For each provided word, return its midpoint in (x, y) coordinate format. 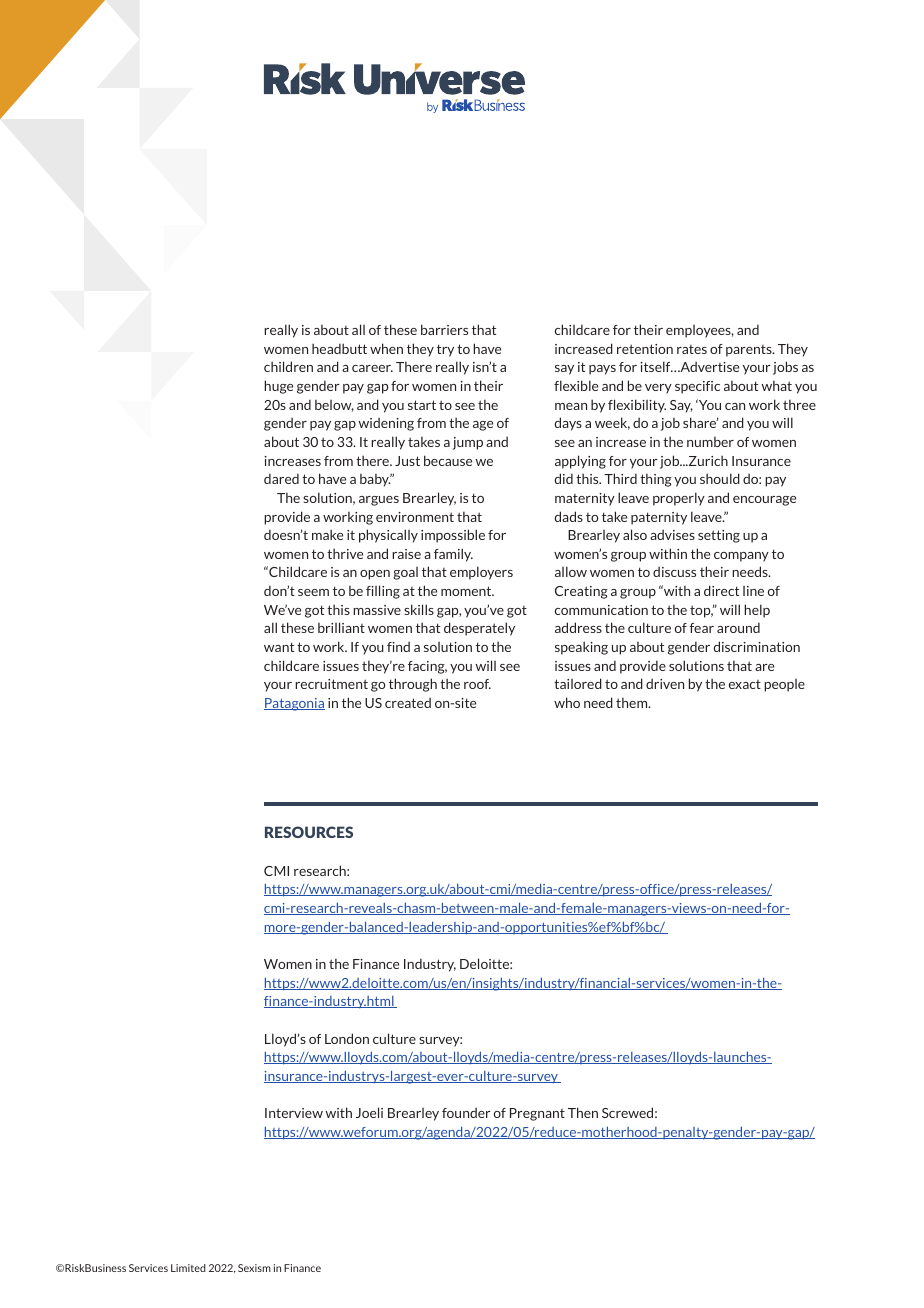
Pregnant (537, 1114)
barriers (444, 329)
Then (583, 1112)
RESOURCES (309, 832)
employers (481, 573)
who (567, 702)
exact (745, 684)
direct (721, 590)
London (347, 1038)
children (288, 366)
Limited (188, 1268)
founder (466, 1112)
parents (750, 351)
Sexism (254, 1268)
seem (313, 592)
